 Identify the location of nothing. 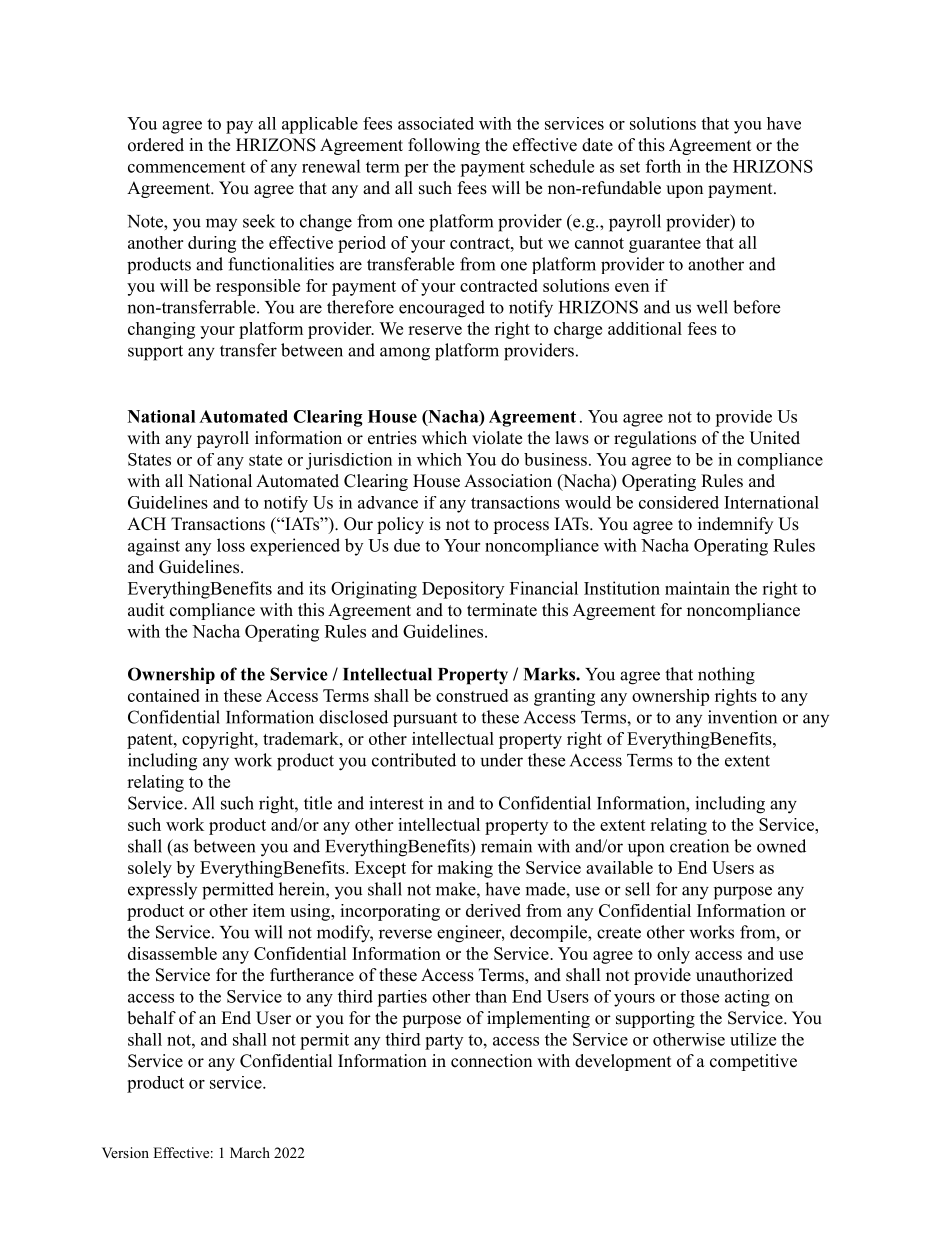
(726, 676).
